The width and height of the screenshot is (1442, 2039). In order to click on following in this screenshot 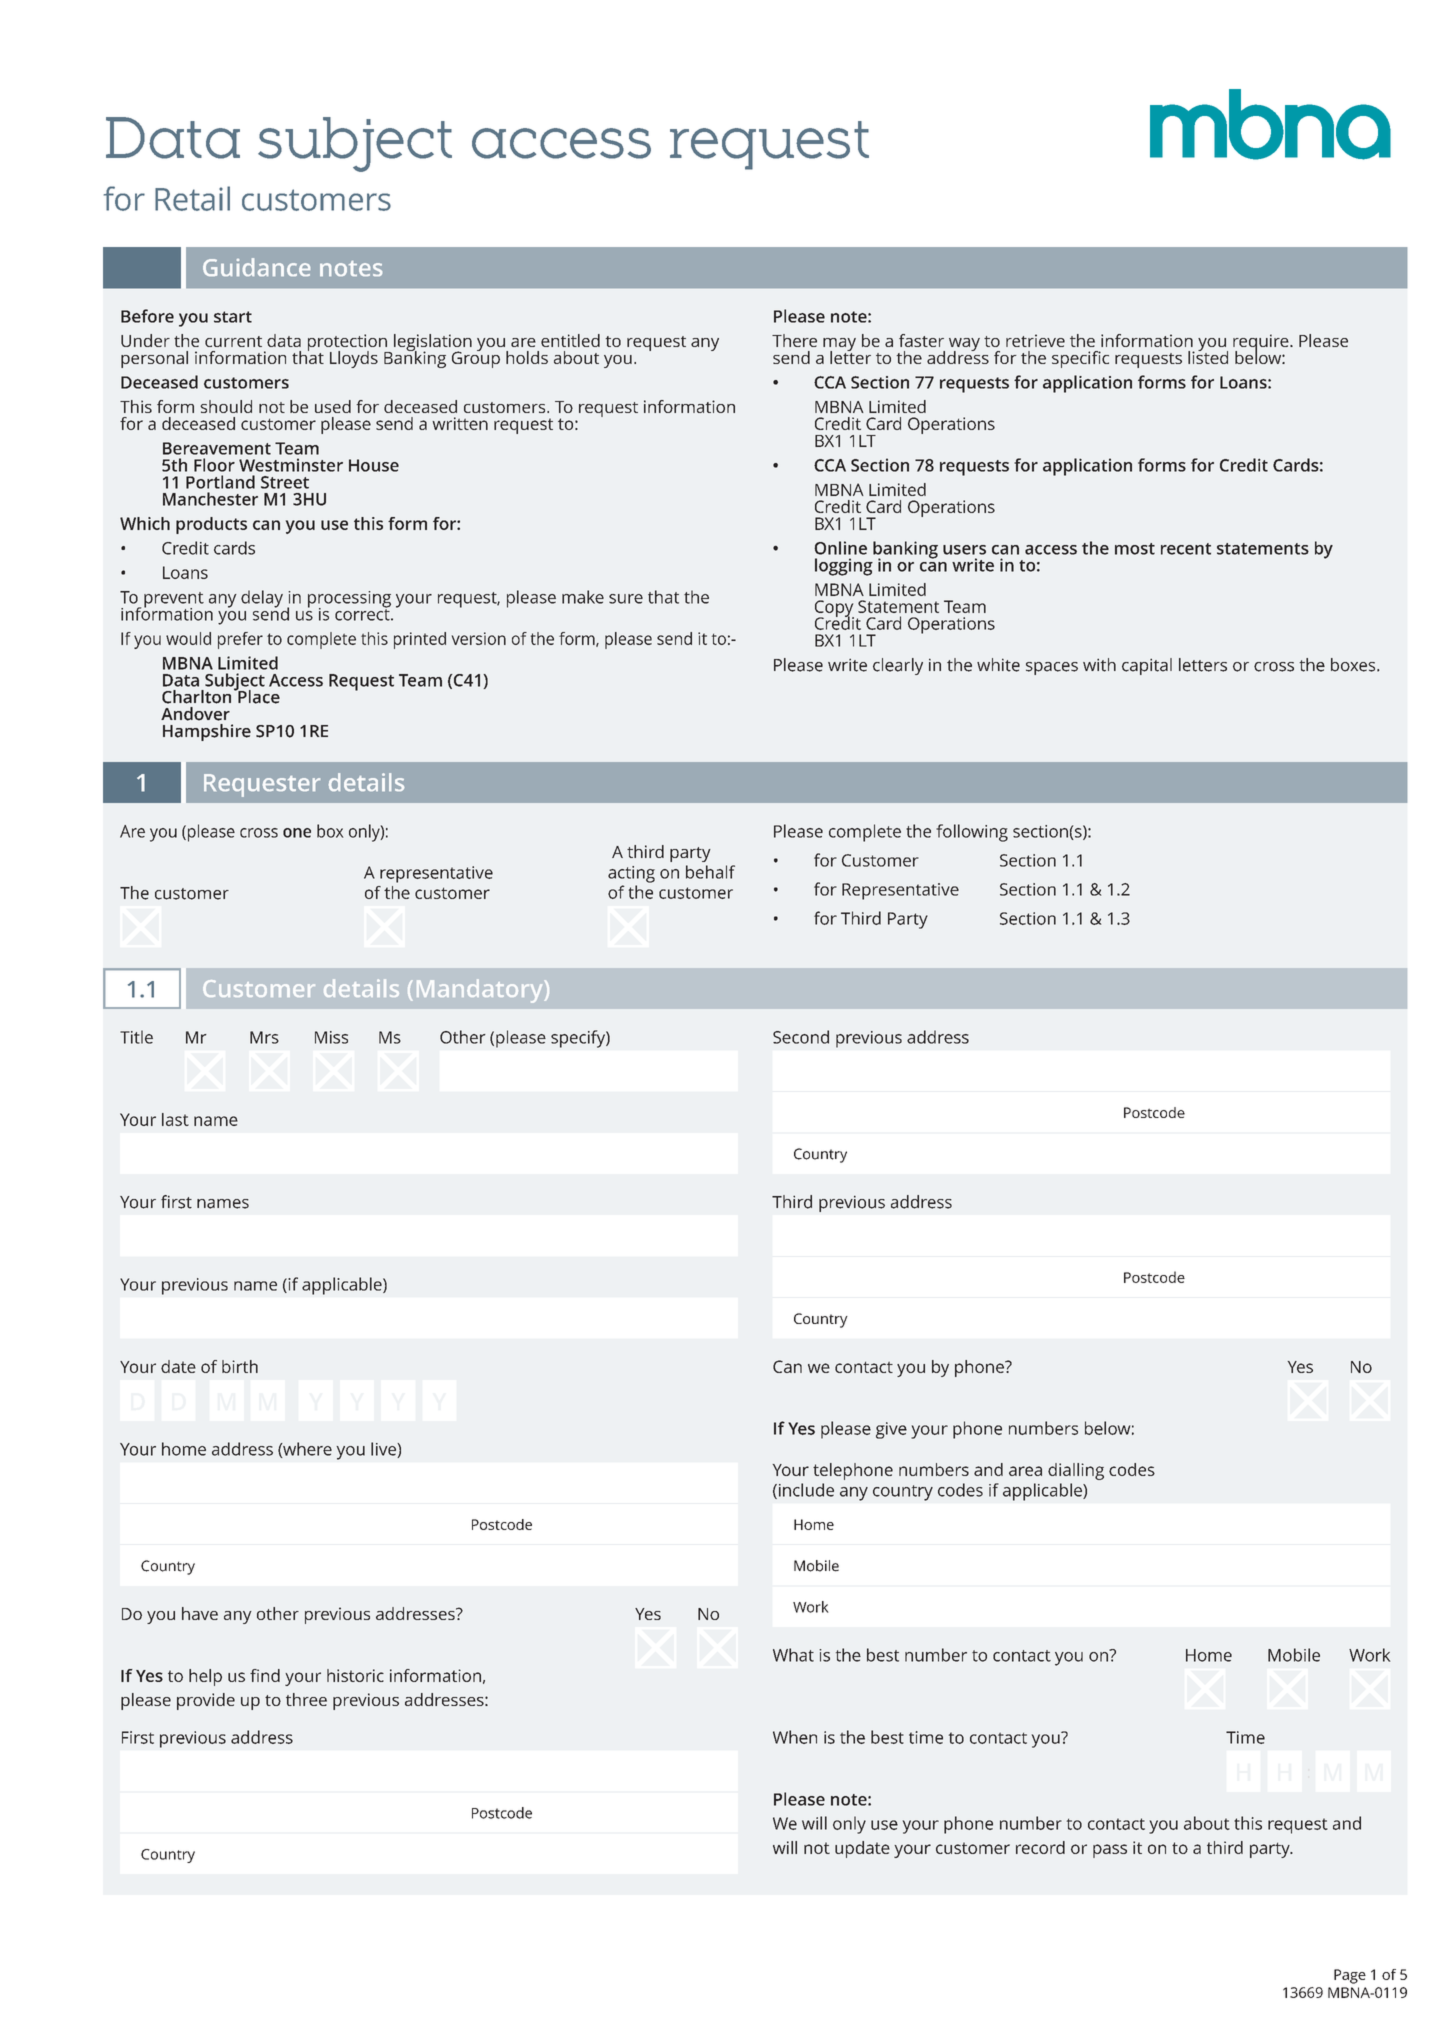, I will do `click(972, 833)`.
